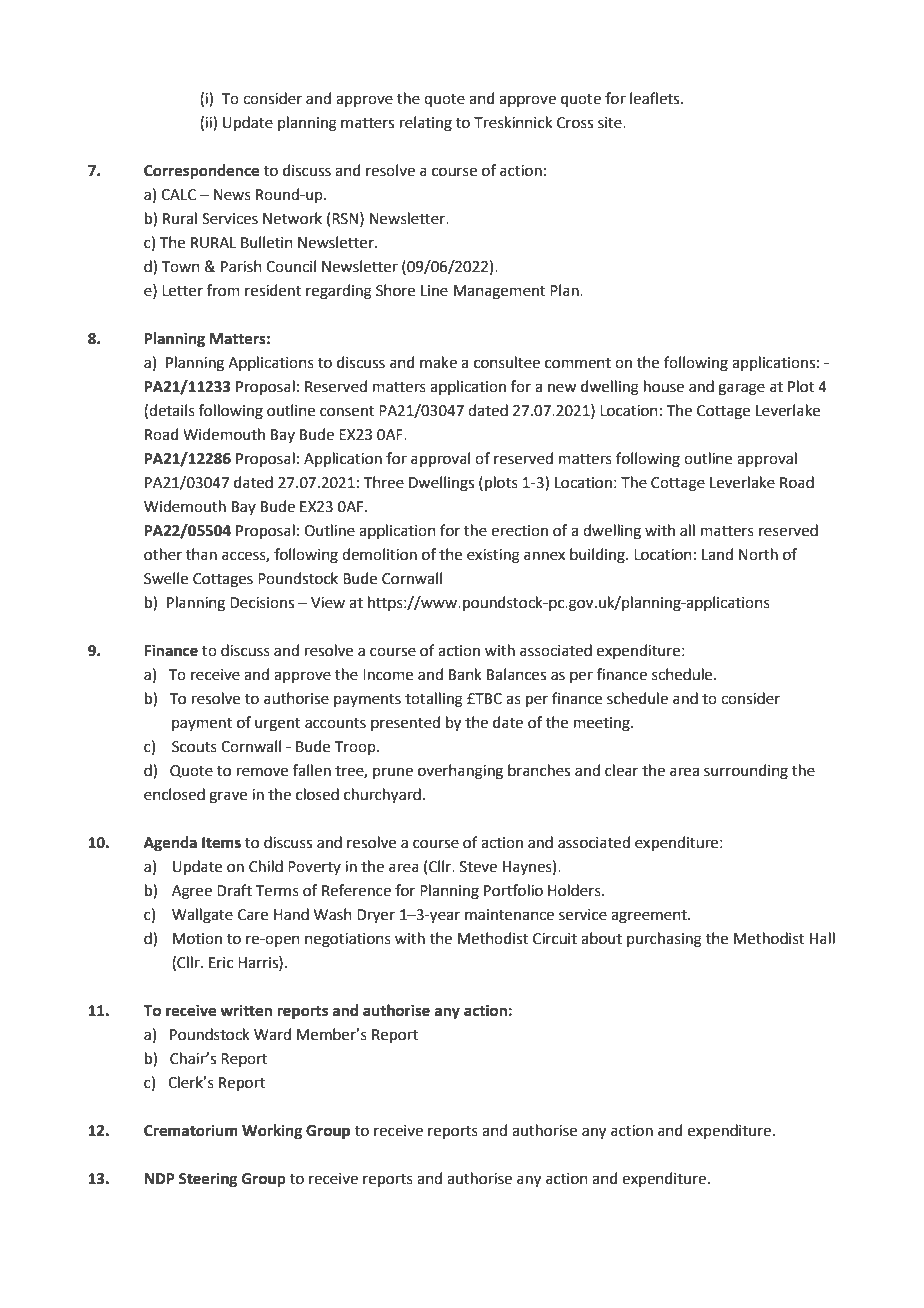 The height and width of the screenshot is (1308, 924). I want to click on Working, so click(272, 1132).
